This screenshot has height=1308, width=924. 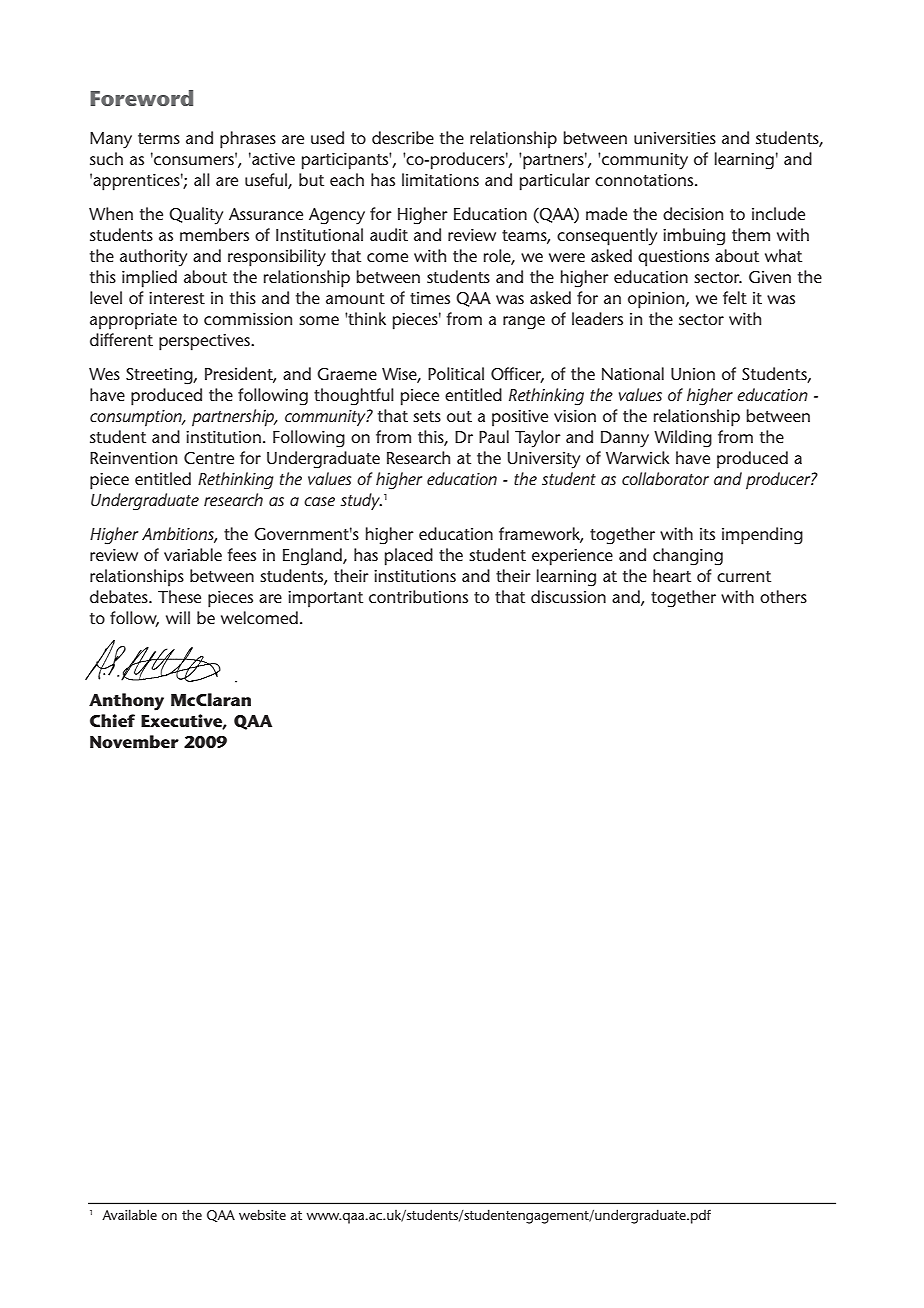 I want to click on Available, so click(x=129, y=1214).
